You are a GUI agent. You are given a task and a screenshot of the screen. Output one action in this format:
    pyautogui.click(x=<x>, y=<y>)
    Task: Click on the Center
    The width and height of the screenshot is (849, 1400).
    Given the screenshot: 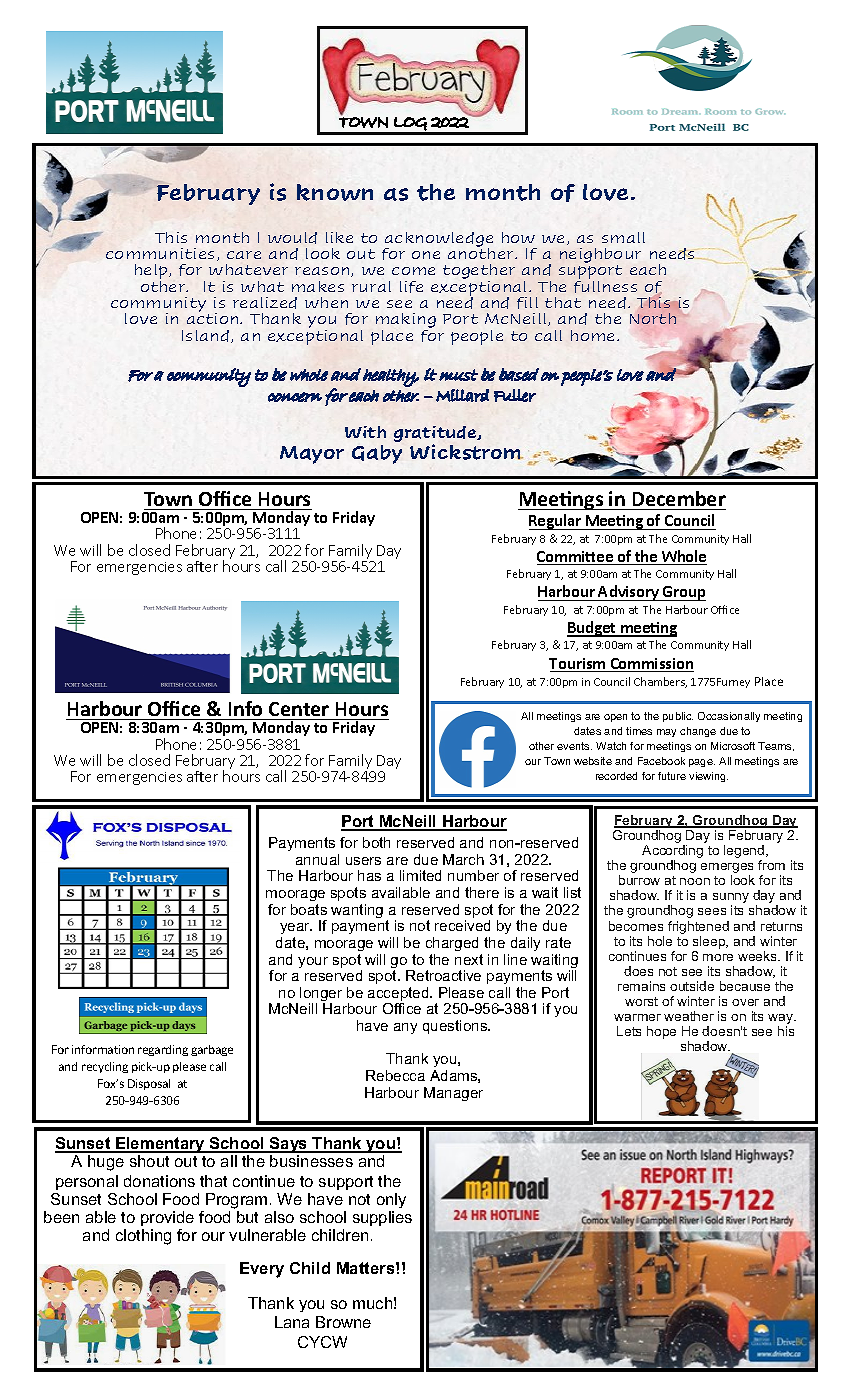 What is the action you would take?
    pyautogui.click(x=299, y=709)
